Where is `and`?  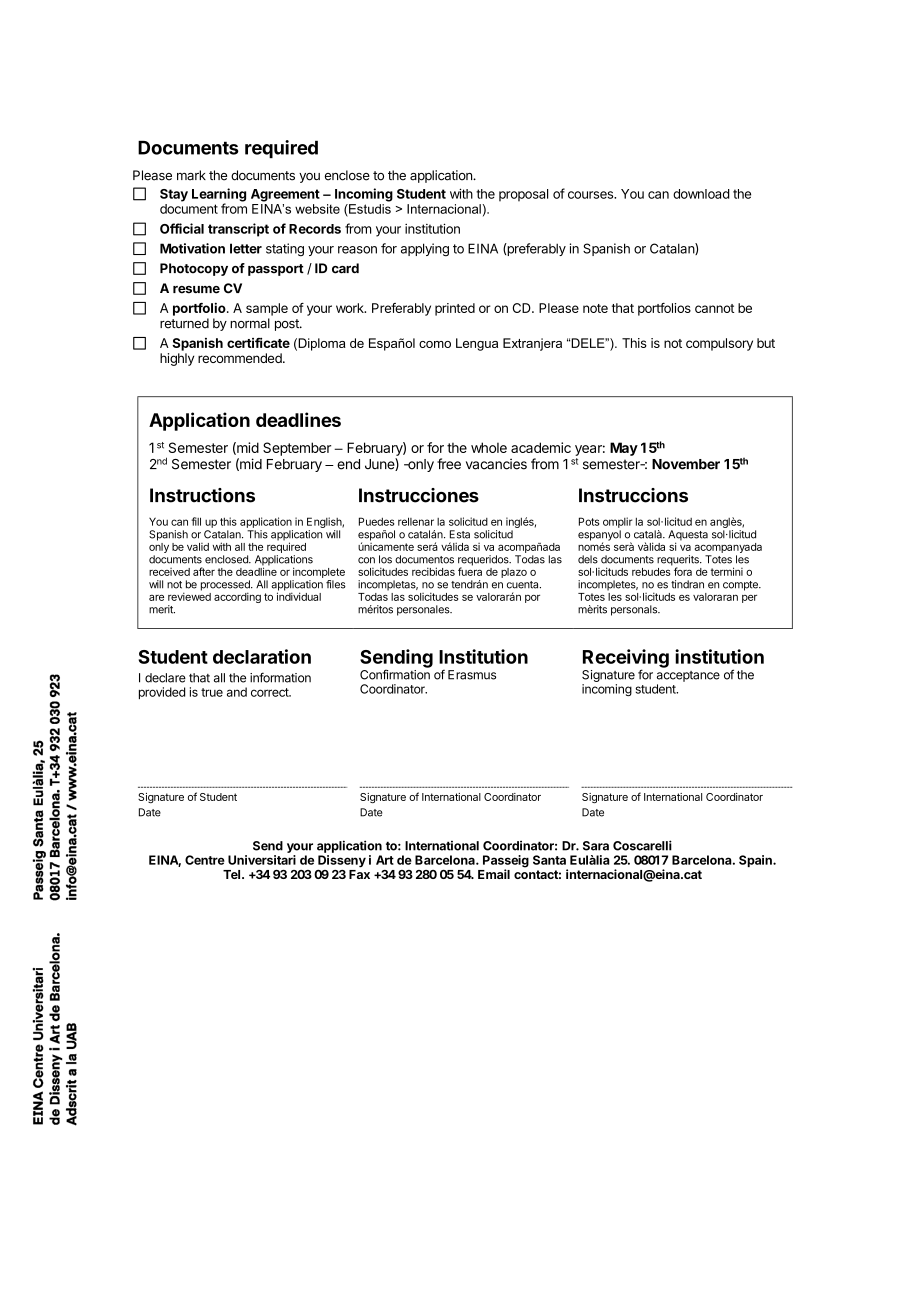
and is located at coordinates (237, 692).
